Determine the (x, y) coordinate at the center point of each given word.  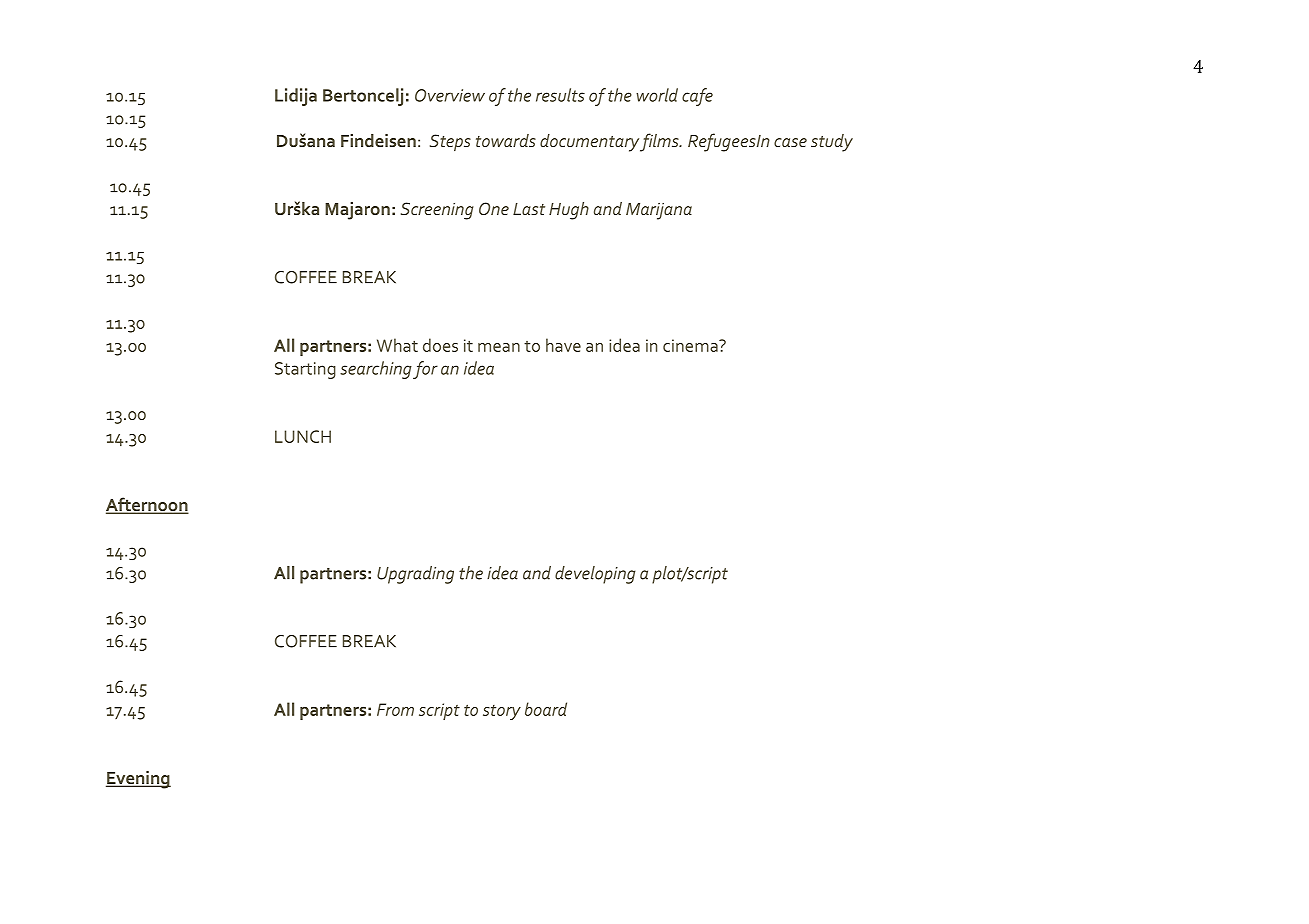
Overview (450, 95)
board (546, 709)
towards (506, 140)
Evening (138, 780)
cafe (697, 97)
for (425, 370)
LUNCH (303, 436)
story (502, 712)
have (563, 345)
